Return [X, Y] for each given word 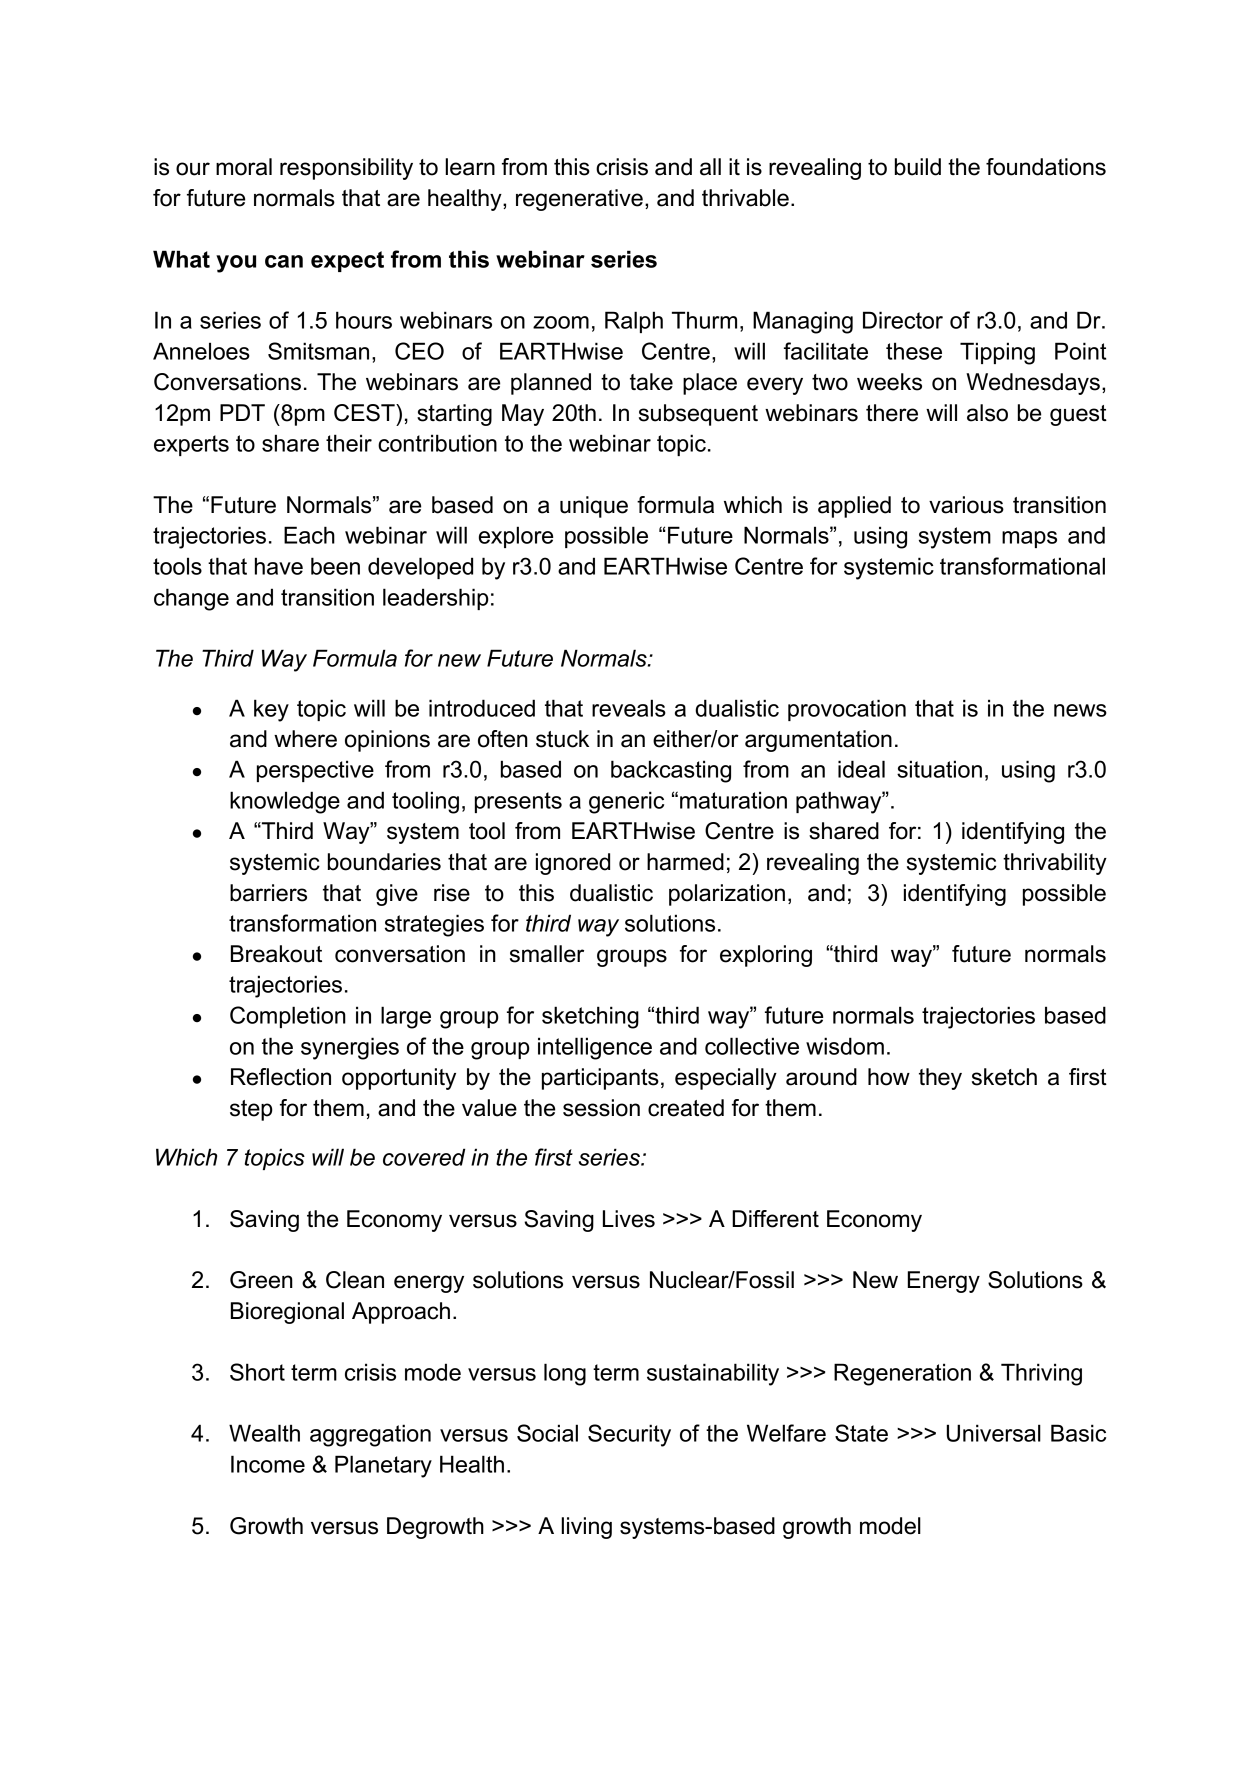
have [279, 566]
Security [629, 1435]
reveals [629, 708]
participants [600, 1079]
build [918, 167]
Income [268, 1464]
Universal [994, 1433]
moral [244, 167]
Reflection [281, 1077]
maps [1029, 539]
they [940, 1079]
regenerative [579, 200]
